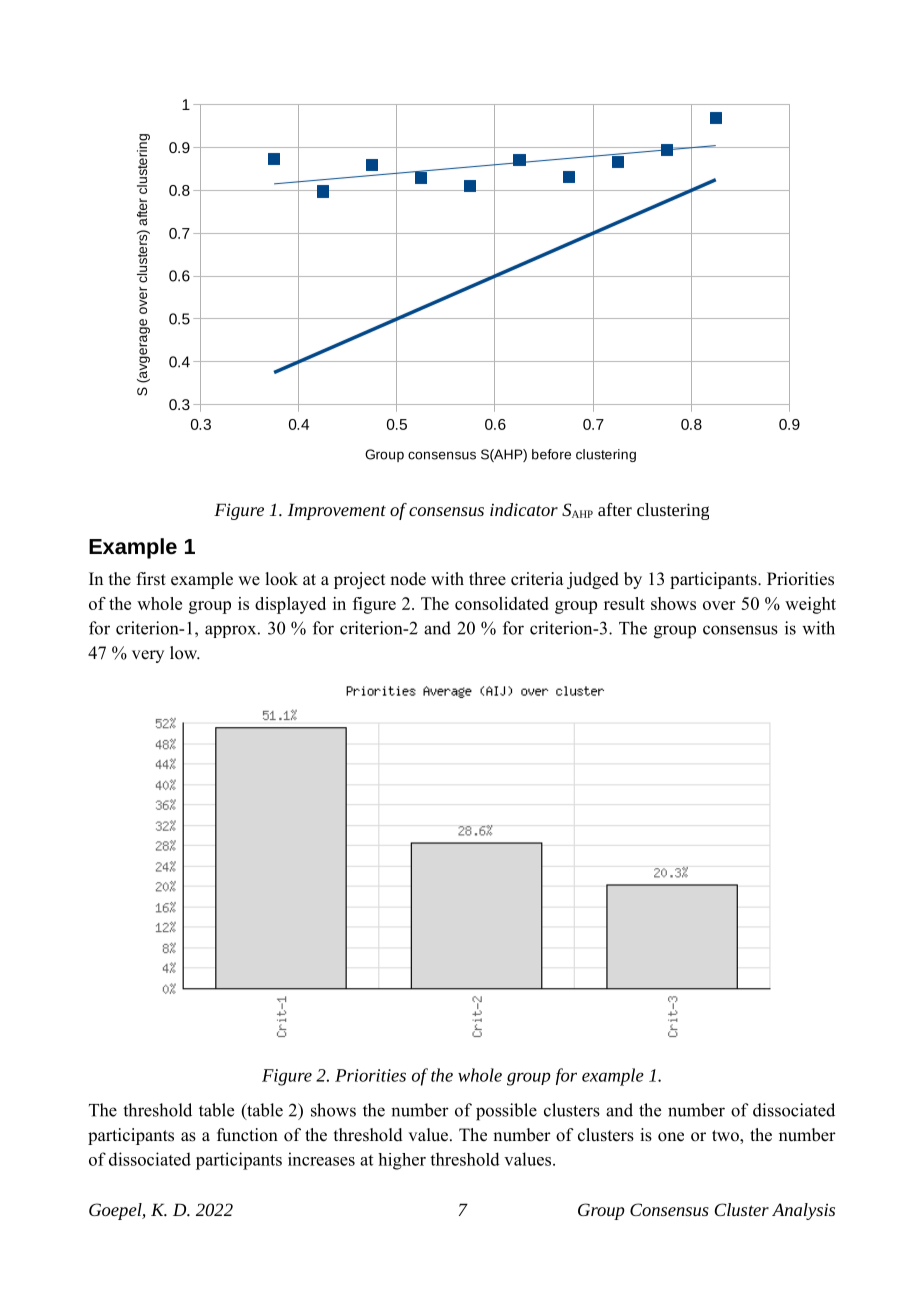 The width and height of the document is (924, 1308). What do you see at coordinates (803, 1211) in the document?
I see `Analysis` at bounding box center [803, 1211].
